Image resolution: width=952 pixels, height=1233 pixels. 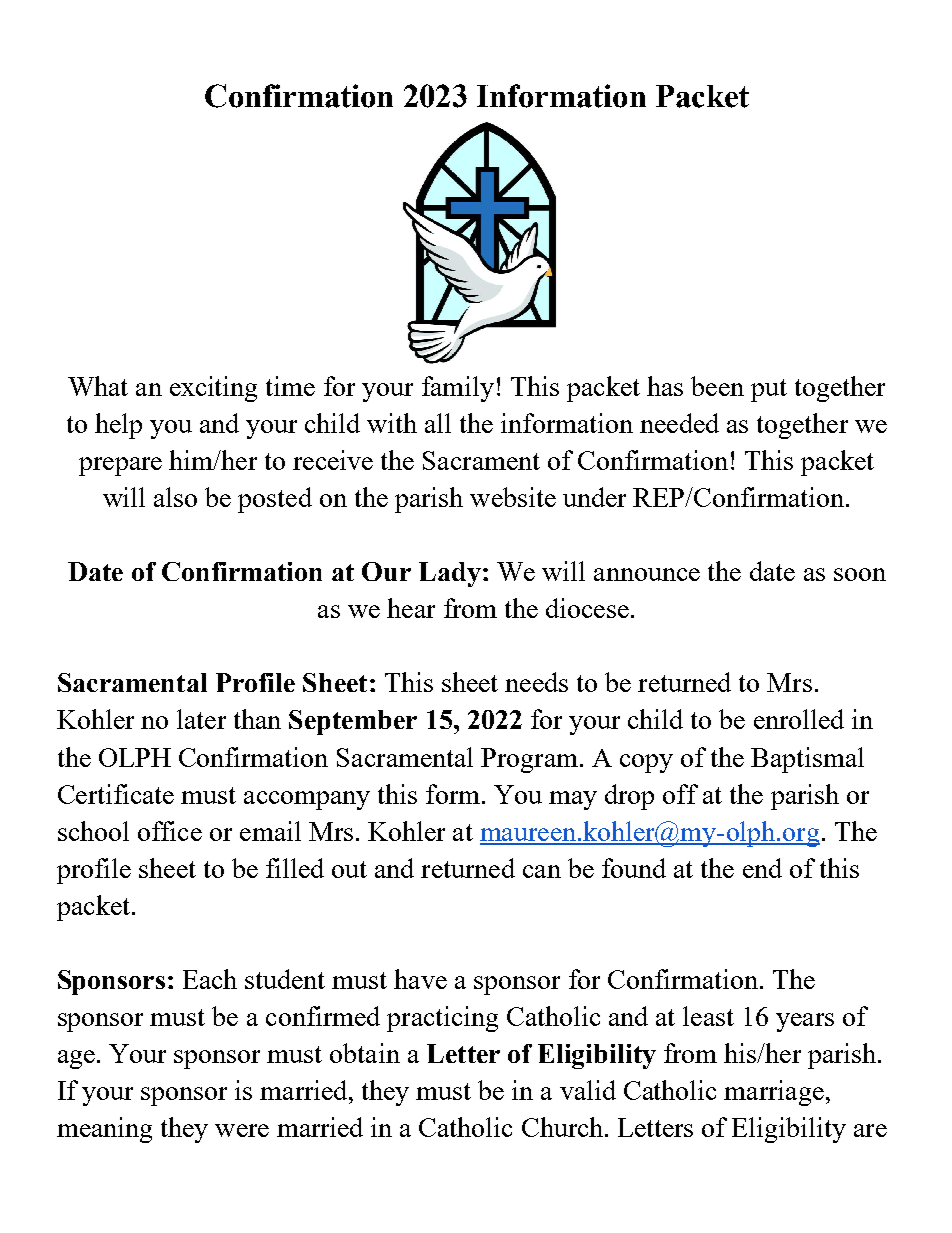 I want to click on put, so click(x=769, y=390).
